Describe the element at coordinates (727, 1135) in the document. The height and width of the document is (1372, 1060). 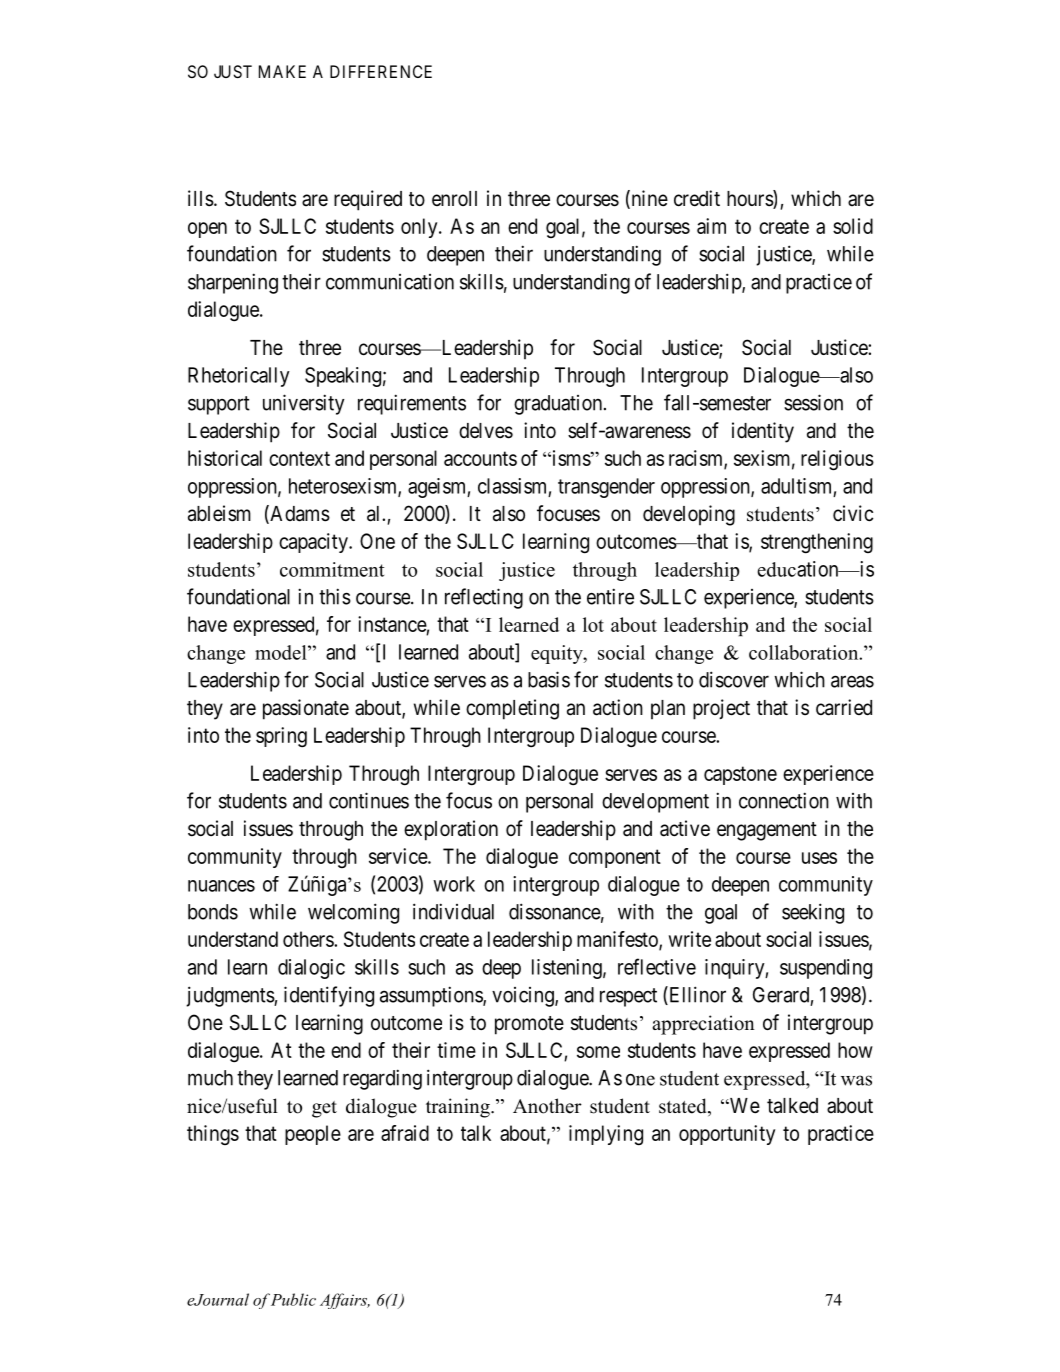
I see `opportunity` at that location.
